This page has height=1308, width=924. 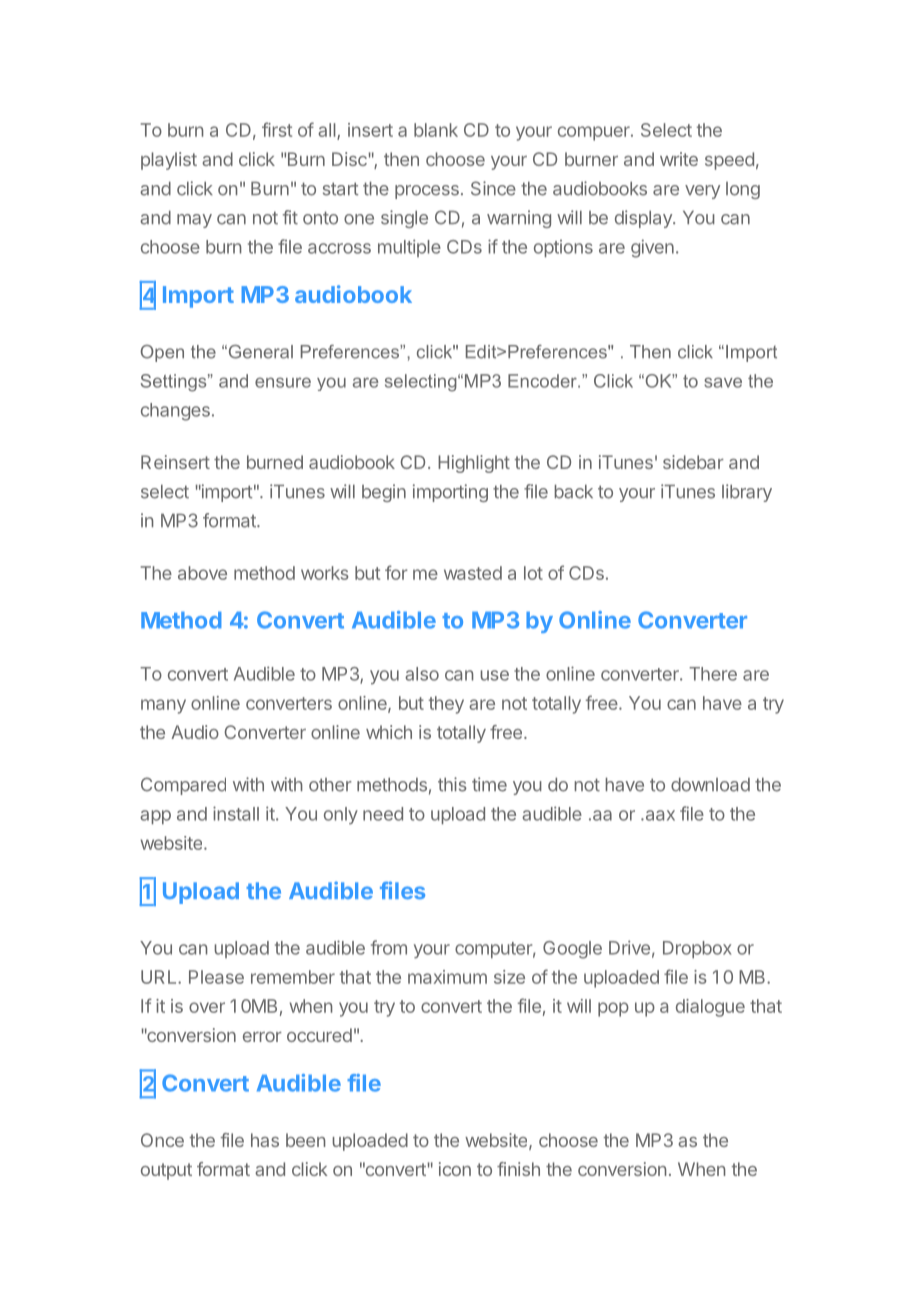 What do you see at coordinates (422, 674) in the page?
I see `also` at bounding box center [422, 674].
